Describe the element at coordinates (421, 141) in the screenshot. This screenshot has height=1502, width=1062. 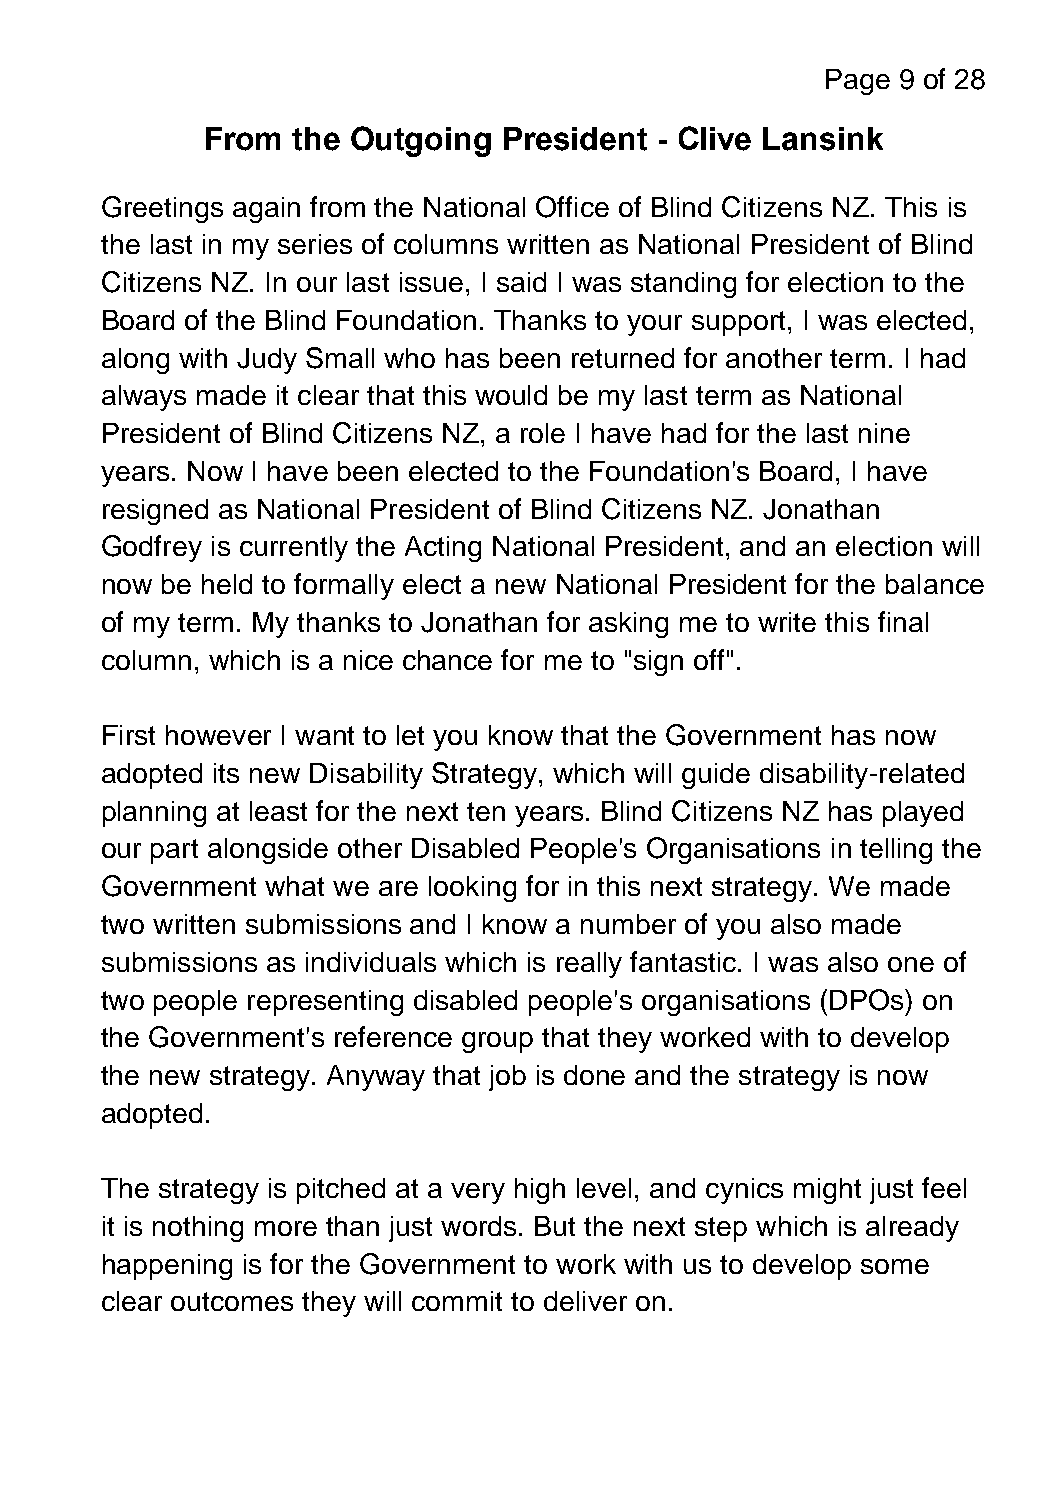
I see `Outgoing` at that location.
